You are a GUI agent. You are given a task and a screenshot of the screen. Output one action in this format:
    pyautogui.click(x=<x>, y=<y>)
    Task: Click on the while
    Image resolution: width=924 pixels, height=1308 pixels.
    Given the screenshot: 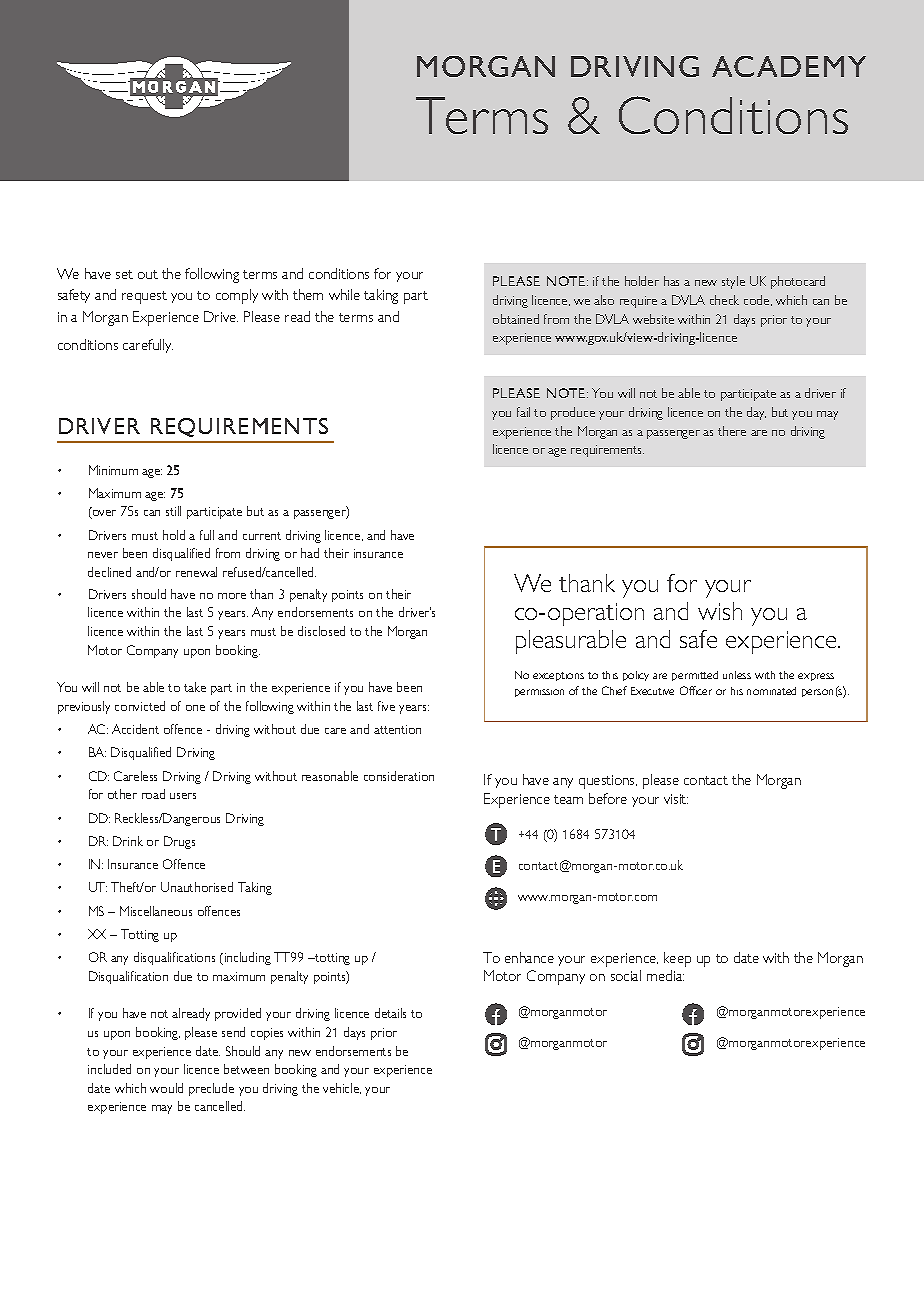 What is the action you would take?
    pyautogui.click(x=344, y=294)
